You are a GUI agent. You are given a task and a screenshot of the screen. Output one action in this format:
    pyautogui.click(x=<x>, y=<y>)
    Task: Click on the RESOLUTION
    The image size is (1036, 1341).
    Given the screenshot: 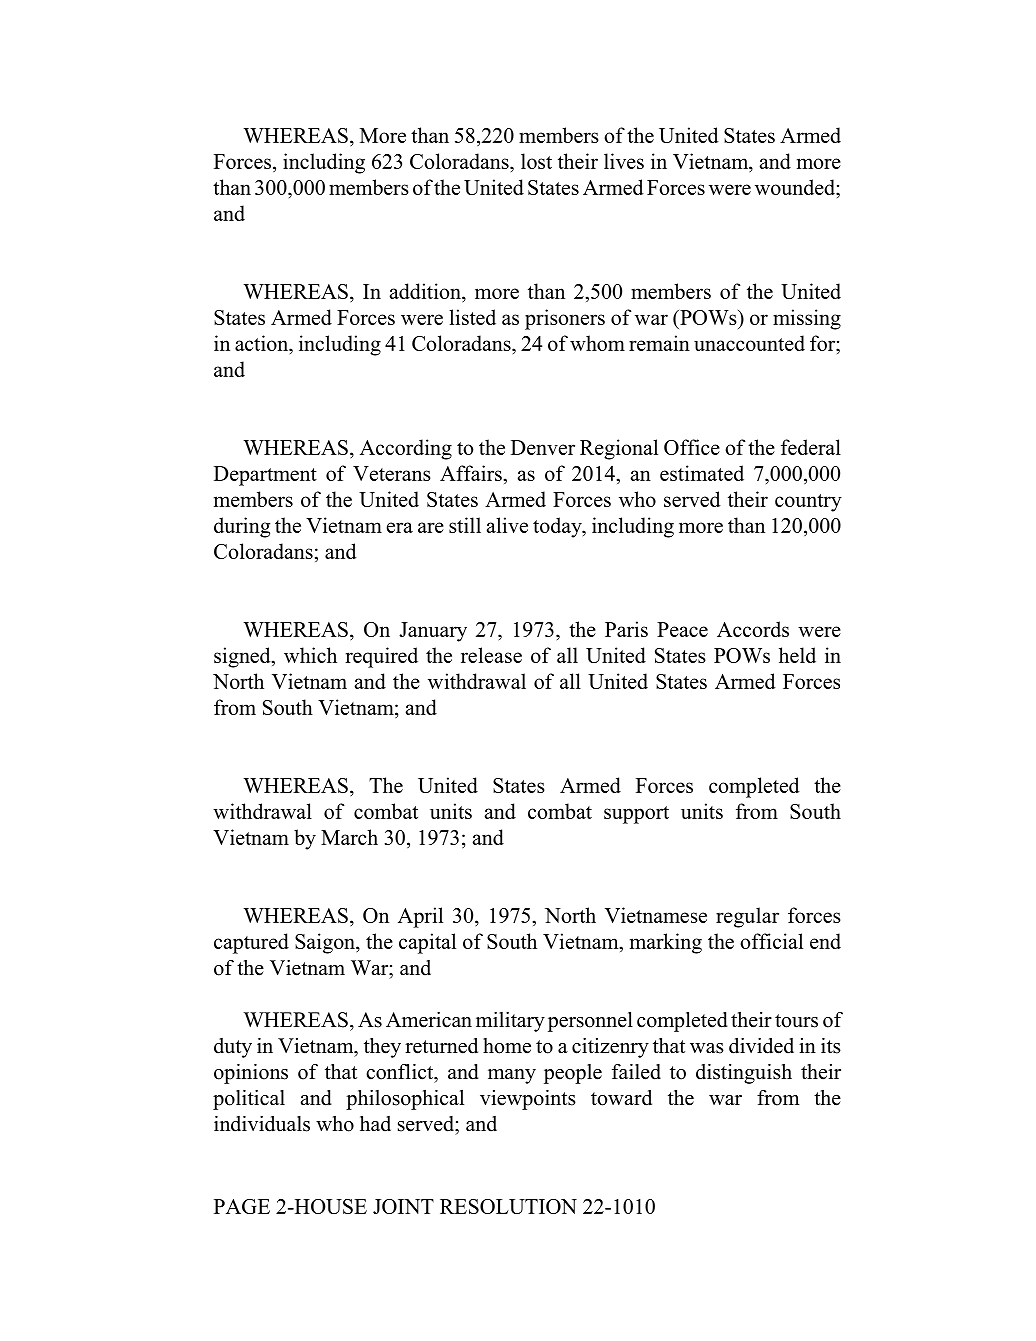 What is the action you would take?
    pyautogui.click(x=508, y=1206)
